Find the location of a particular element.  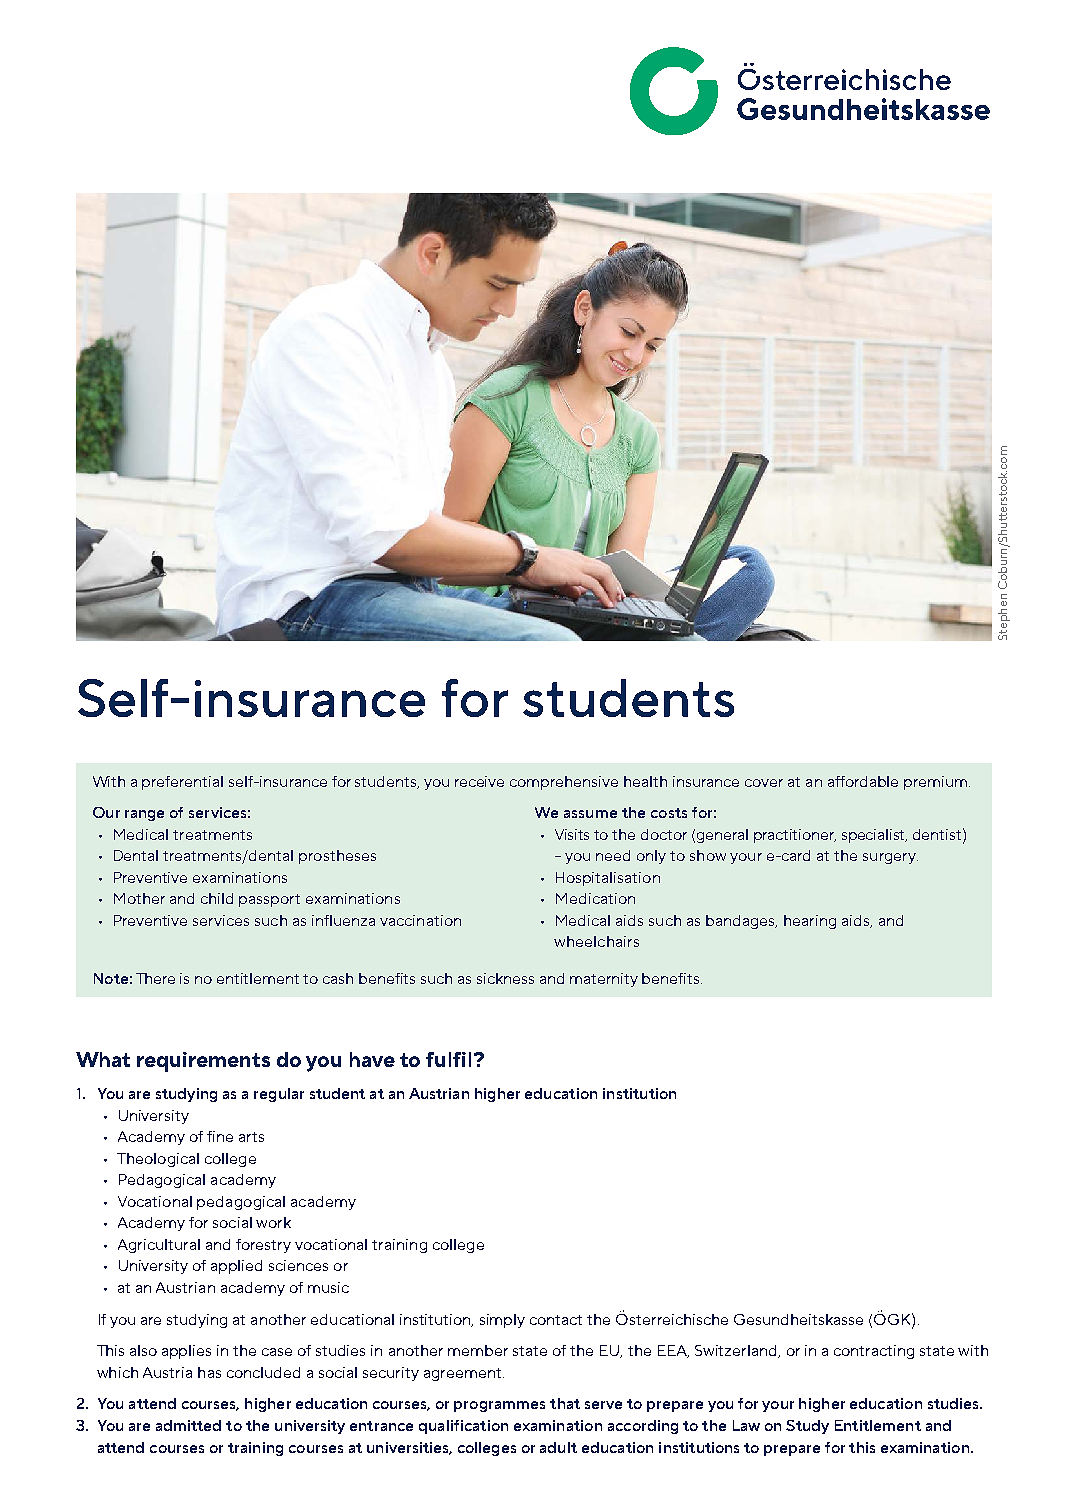

sickness is located at coordinates (505, 978).
